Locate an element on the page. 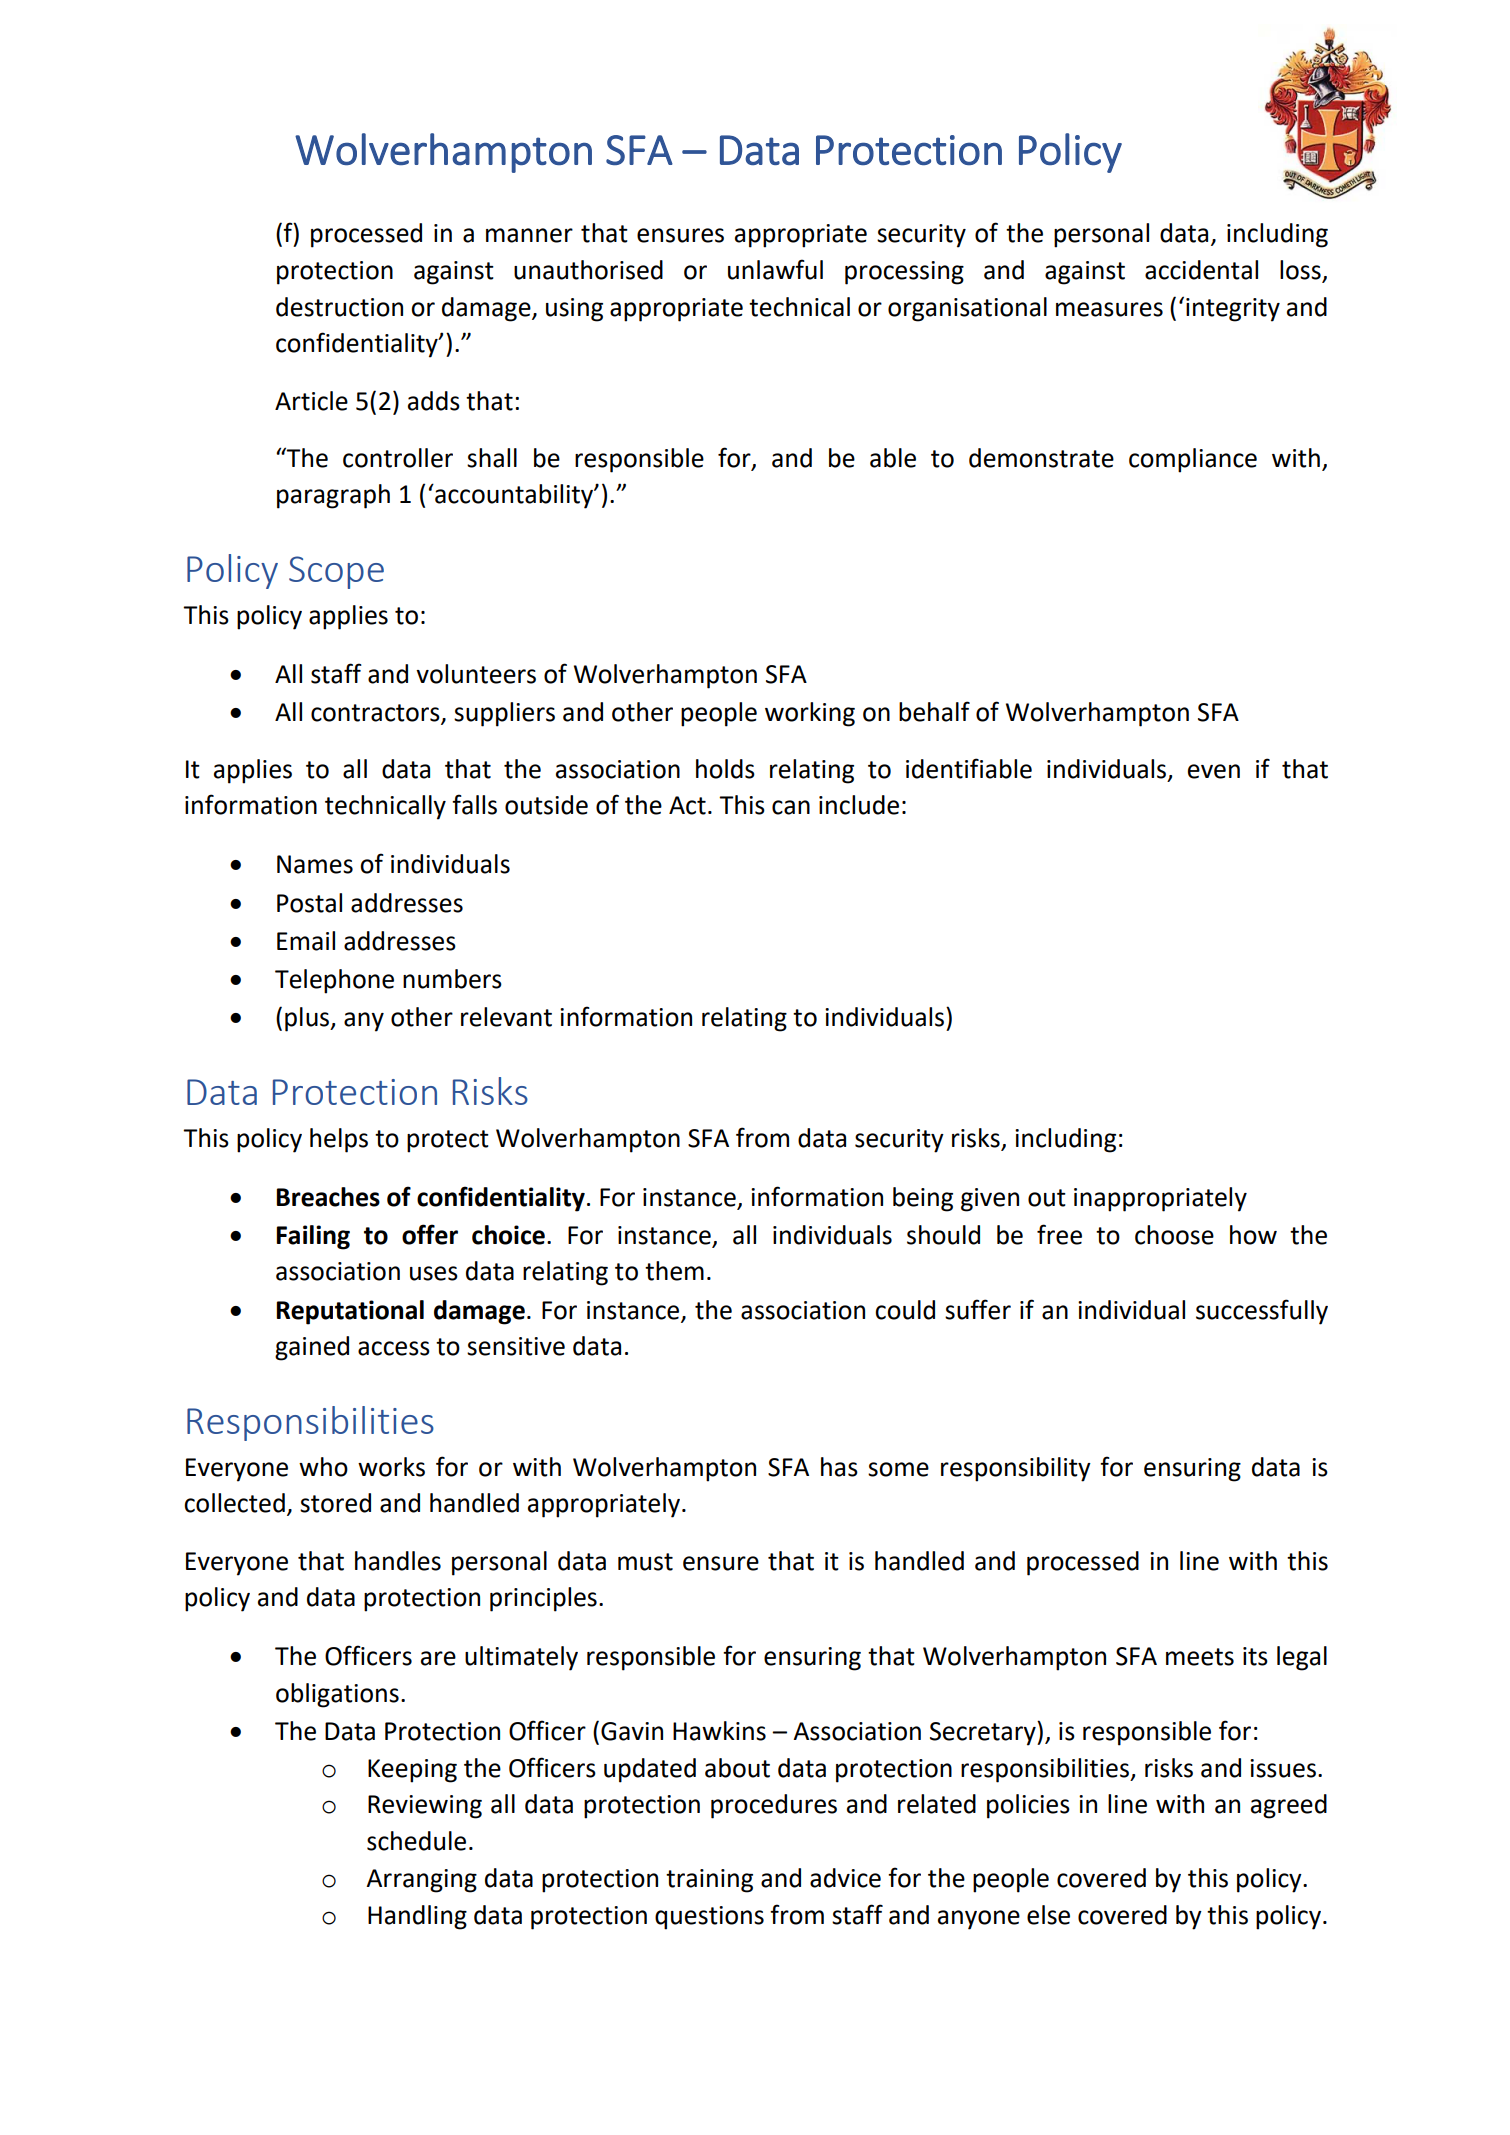 This document has height=2135, width=1510. destruction is located at coordinates (339, 307).
